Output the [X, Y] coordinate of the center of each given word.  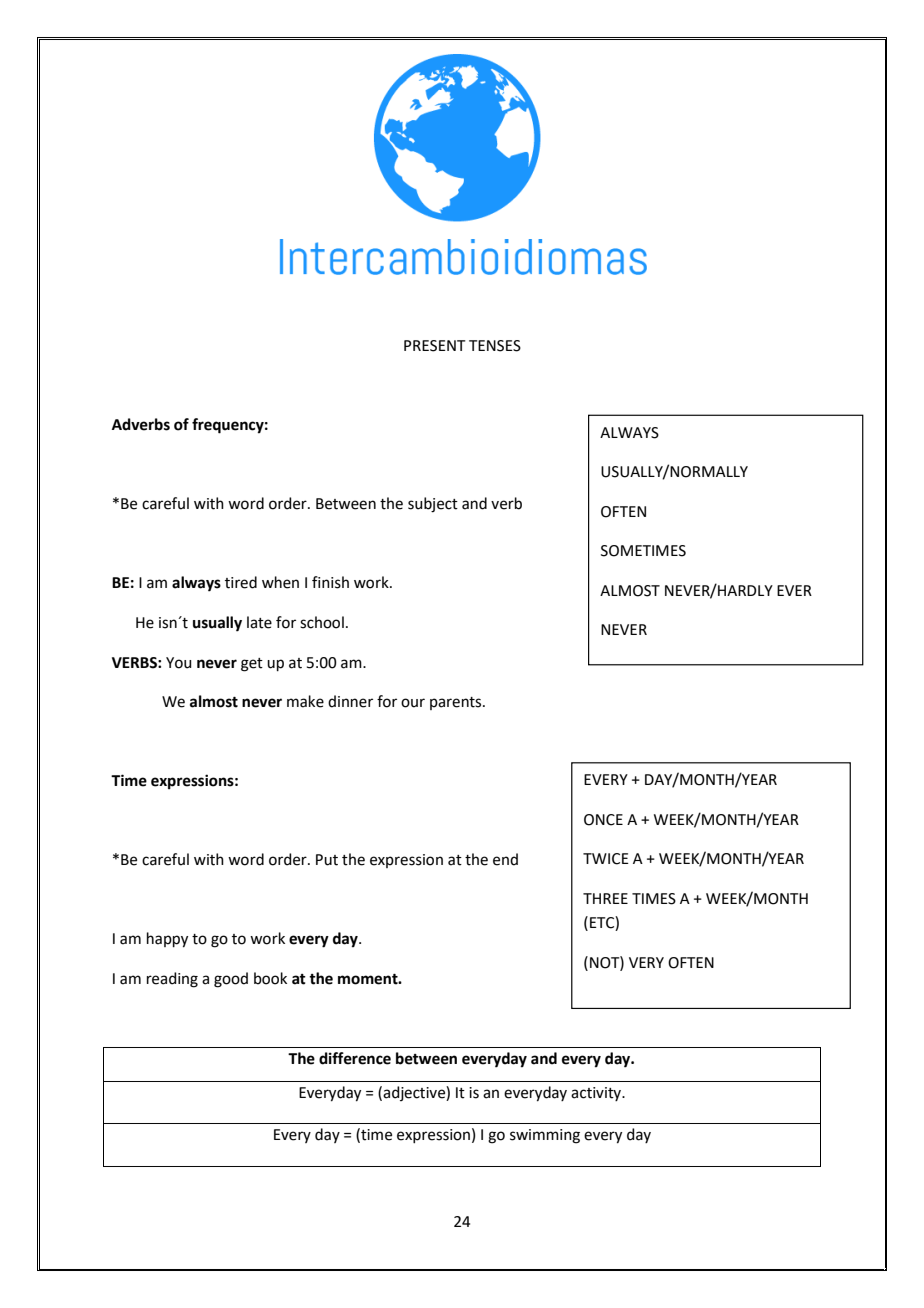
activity [597, 1094]
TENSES [495, 346]
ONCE [603, 820]
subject [433, 505]
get [252, 665]
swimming [545, 1136]
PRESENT [435, 346]
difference [355, 1058]
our [413, 703]
